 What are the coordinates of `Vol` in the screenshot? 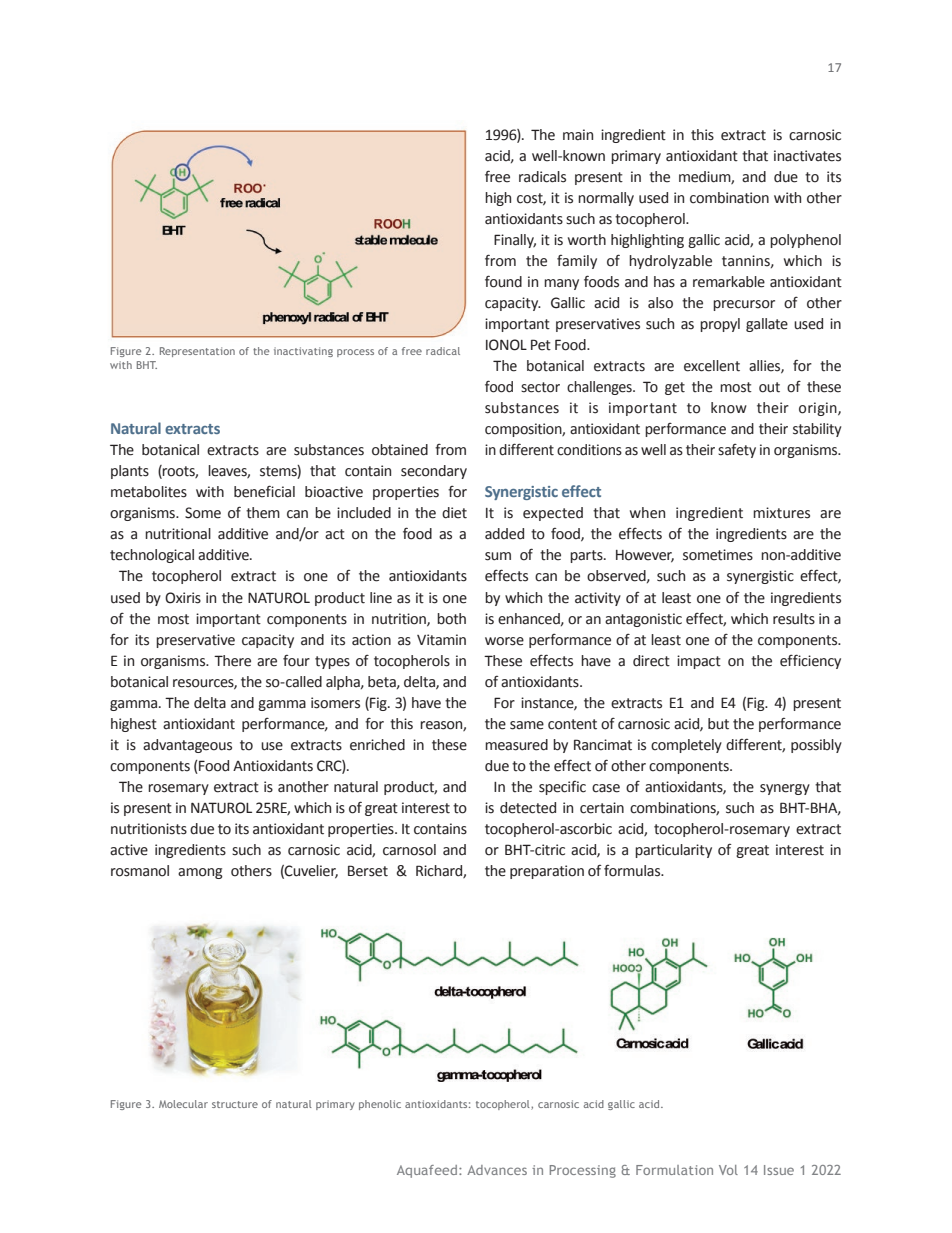 It's located at (728, 1170).
